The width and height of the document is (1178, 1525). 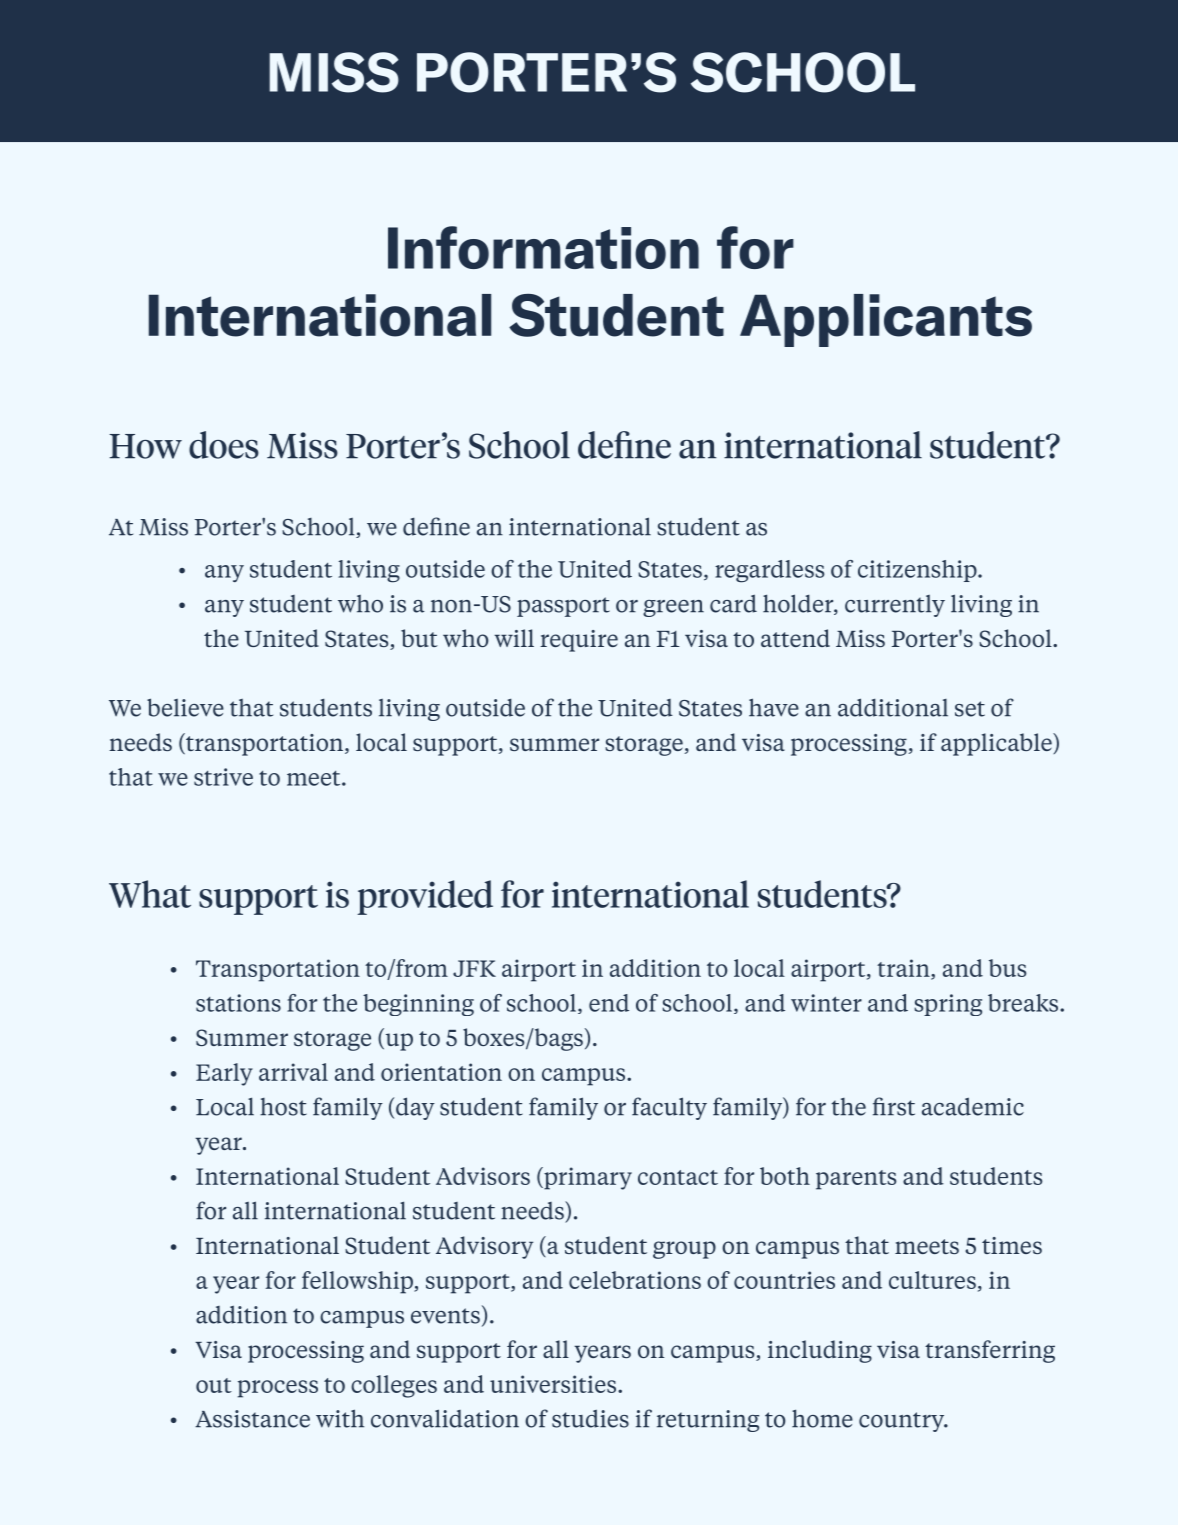 What do you see at coordinates (238, 1003) in the document?
I see `stations` at bounding box center [238, 1003].
